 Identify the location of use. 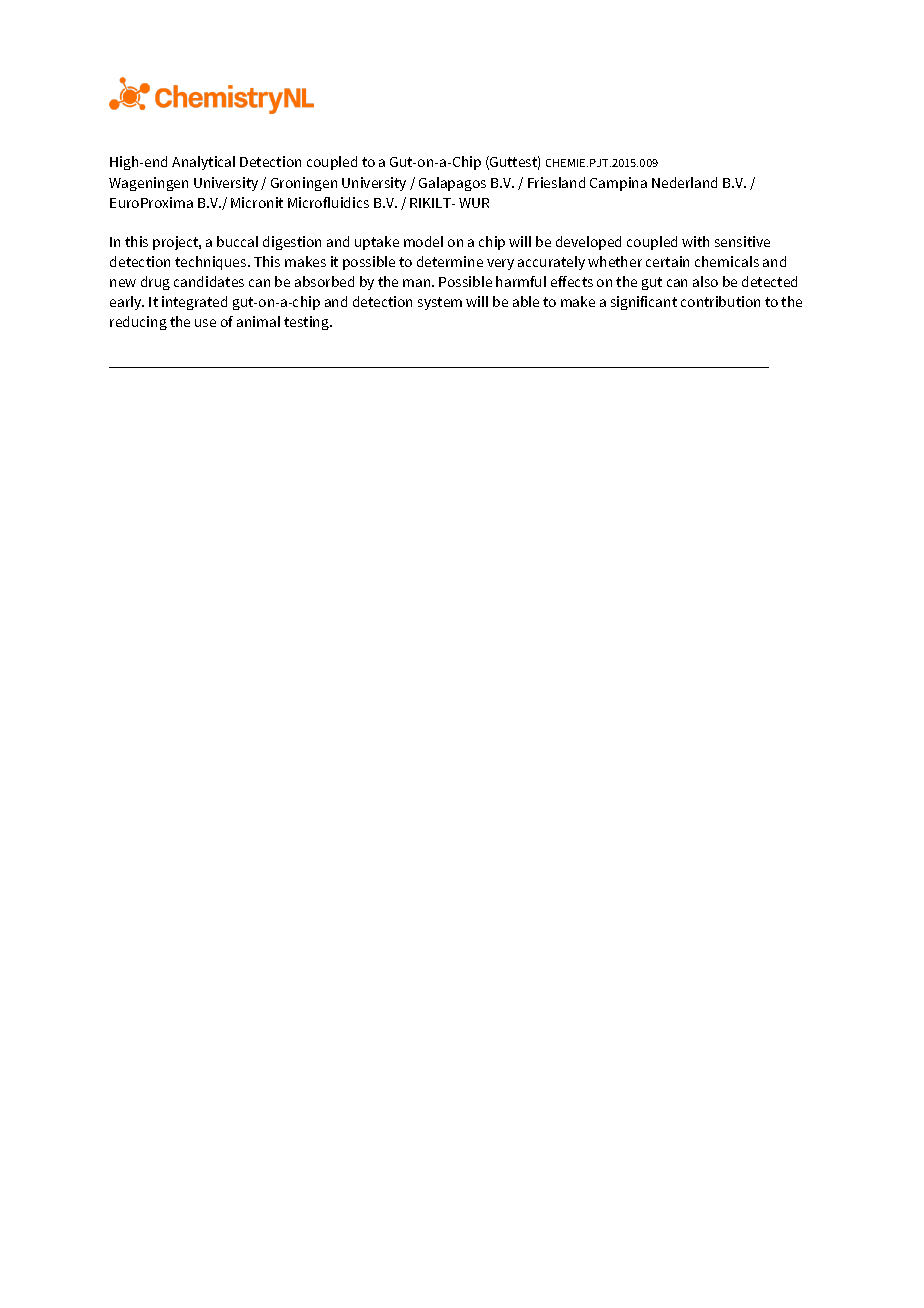
(205, 323).
